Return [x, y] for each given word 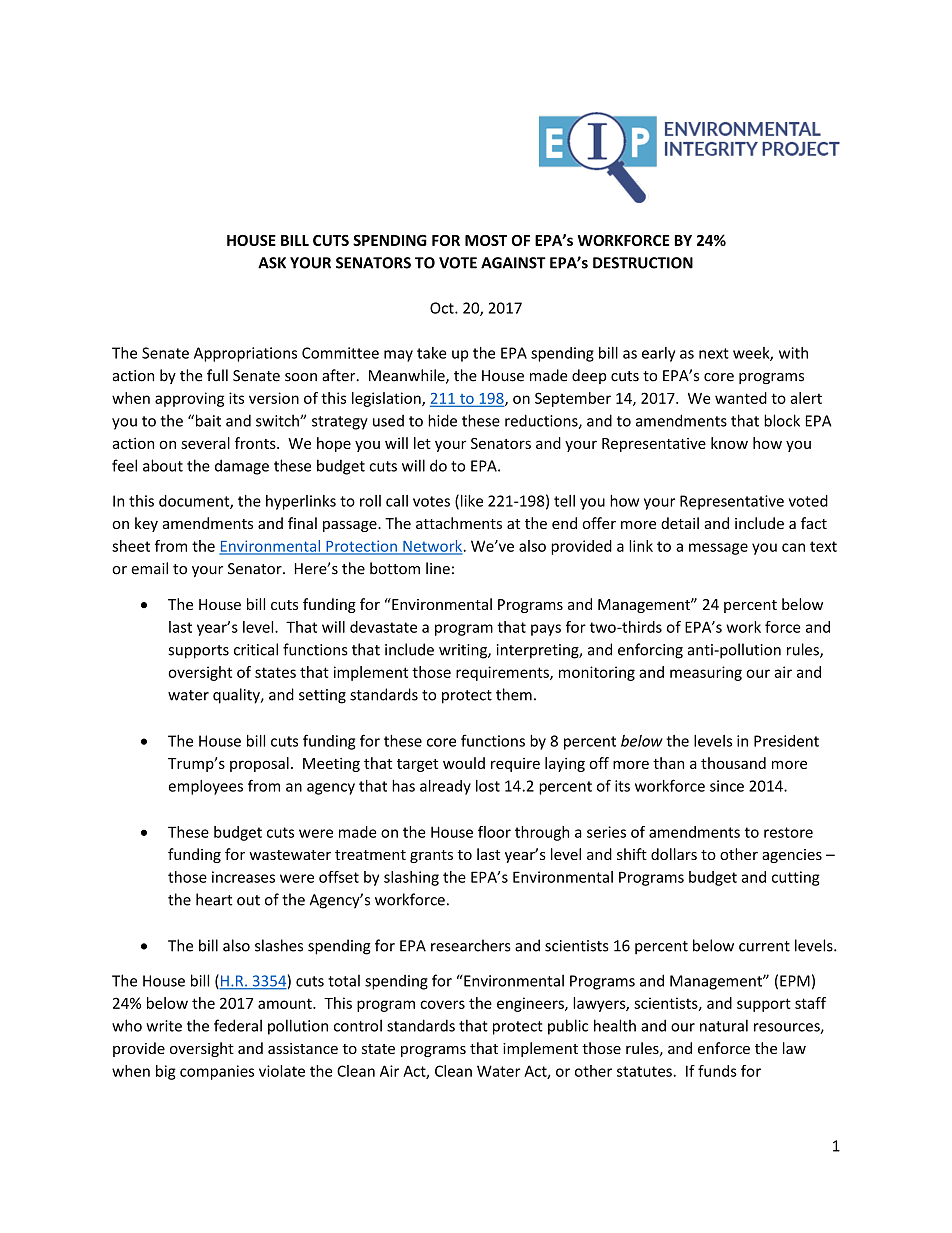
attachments [459, 523]
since [727, 786]
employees [205, 787]
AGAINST [513, 263]
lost [488, 786]
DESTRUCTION [643, 263]
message [718, 549]
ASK [272, 263]
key [146, 524]
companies [217, 1072]
